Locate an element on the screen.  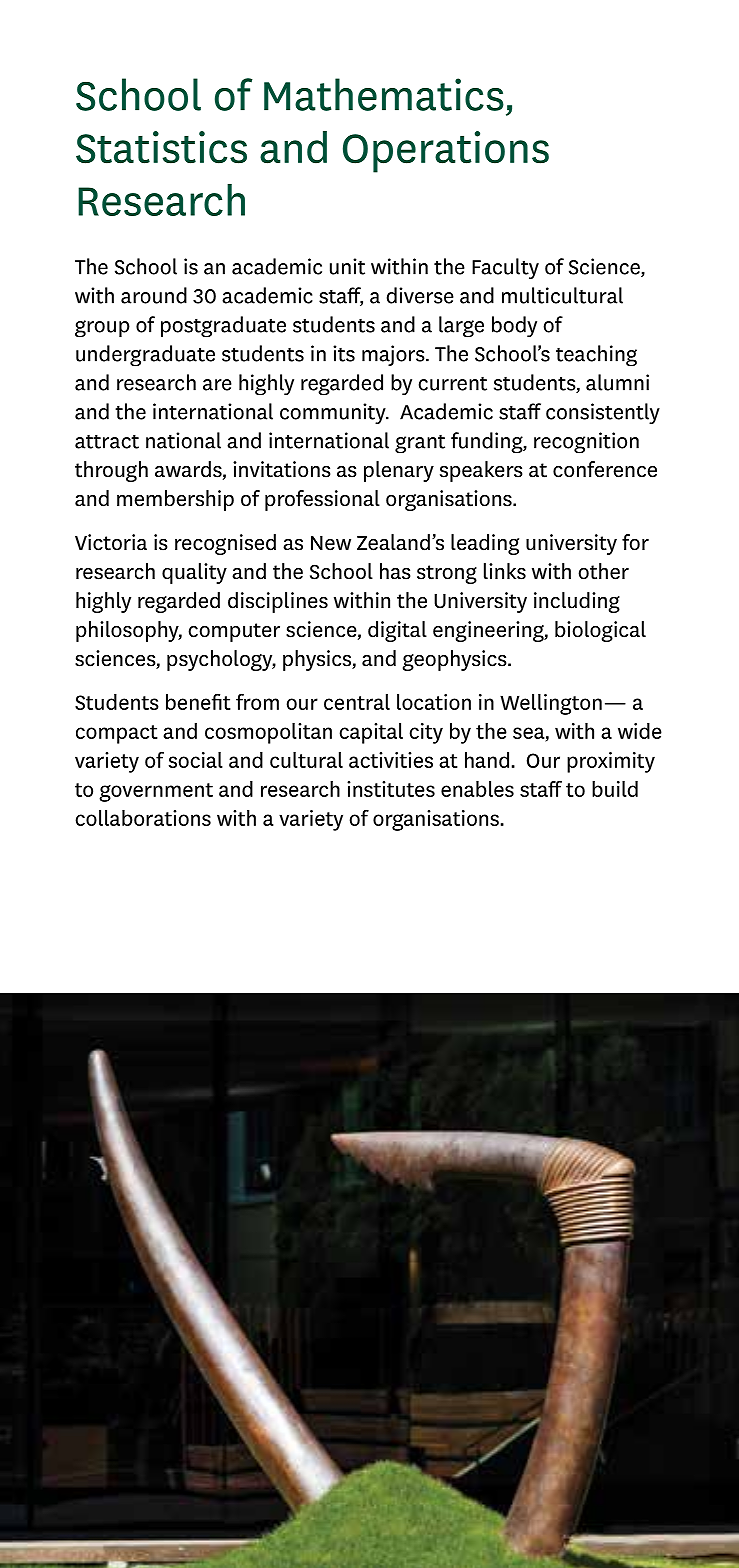
government is located at coordinates (156, 792).
